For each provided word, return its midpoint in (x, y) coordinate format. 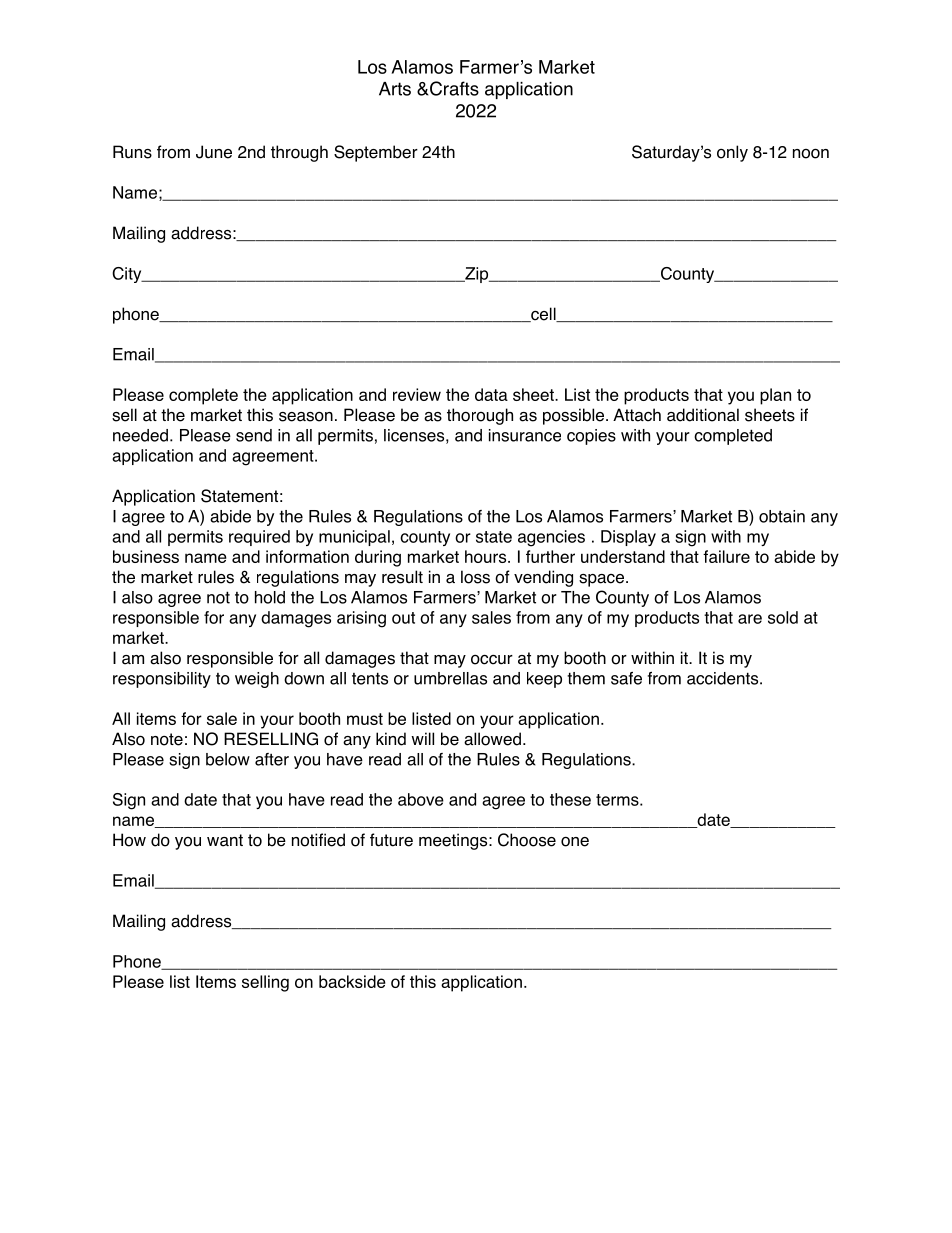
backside (352, 981)
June (214, 152)
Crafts (453, 88)
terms (618, 800)
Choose (527, 840)
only (732, 153)
